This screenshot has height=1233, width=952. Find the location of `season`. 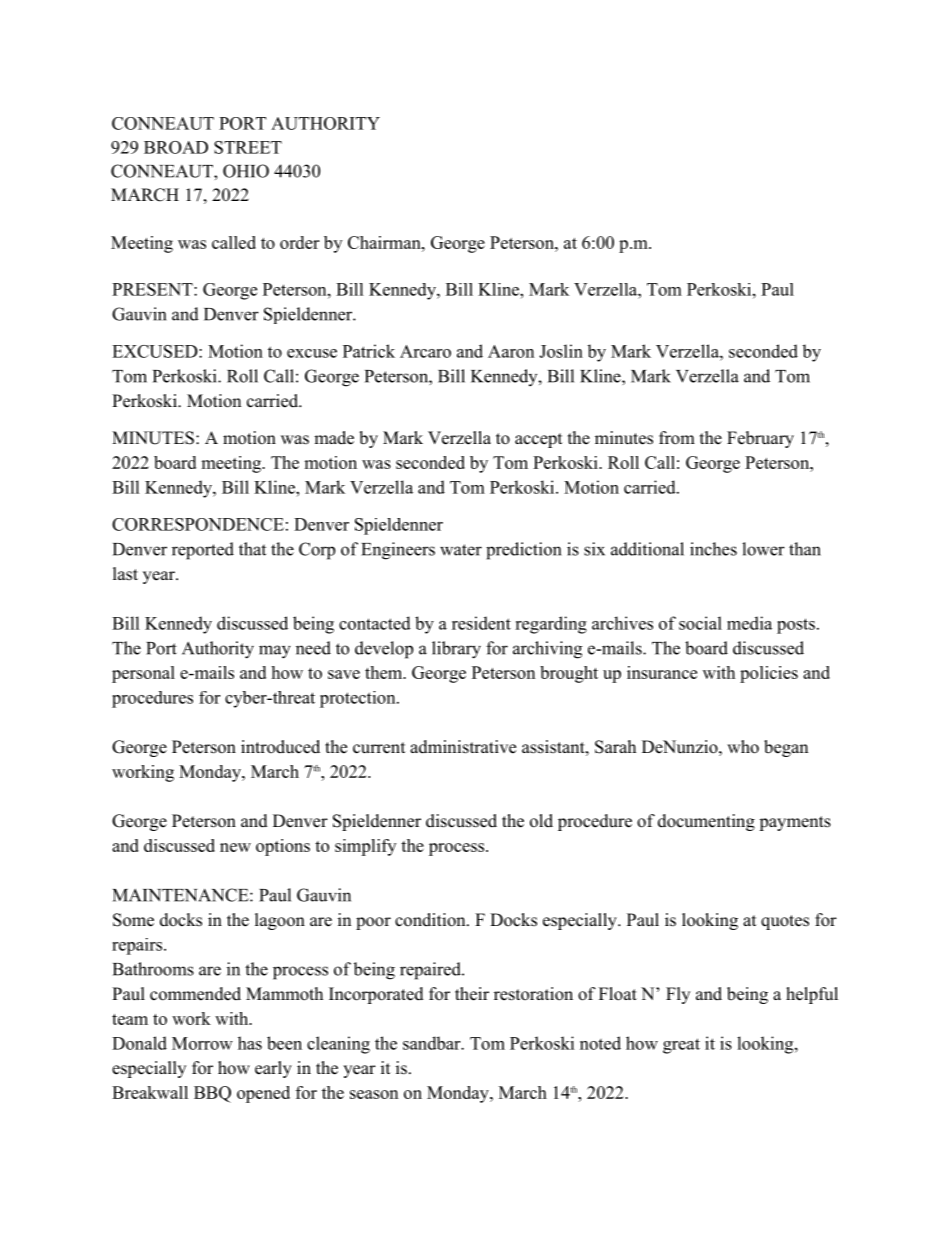

season is located at coordinates (374, 1094).
